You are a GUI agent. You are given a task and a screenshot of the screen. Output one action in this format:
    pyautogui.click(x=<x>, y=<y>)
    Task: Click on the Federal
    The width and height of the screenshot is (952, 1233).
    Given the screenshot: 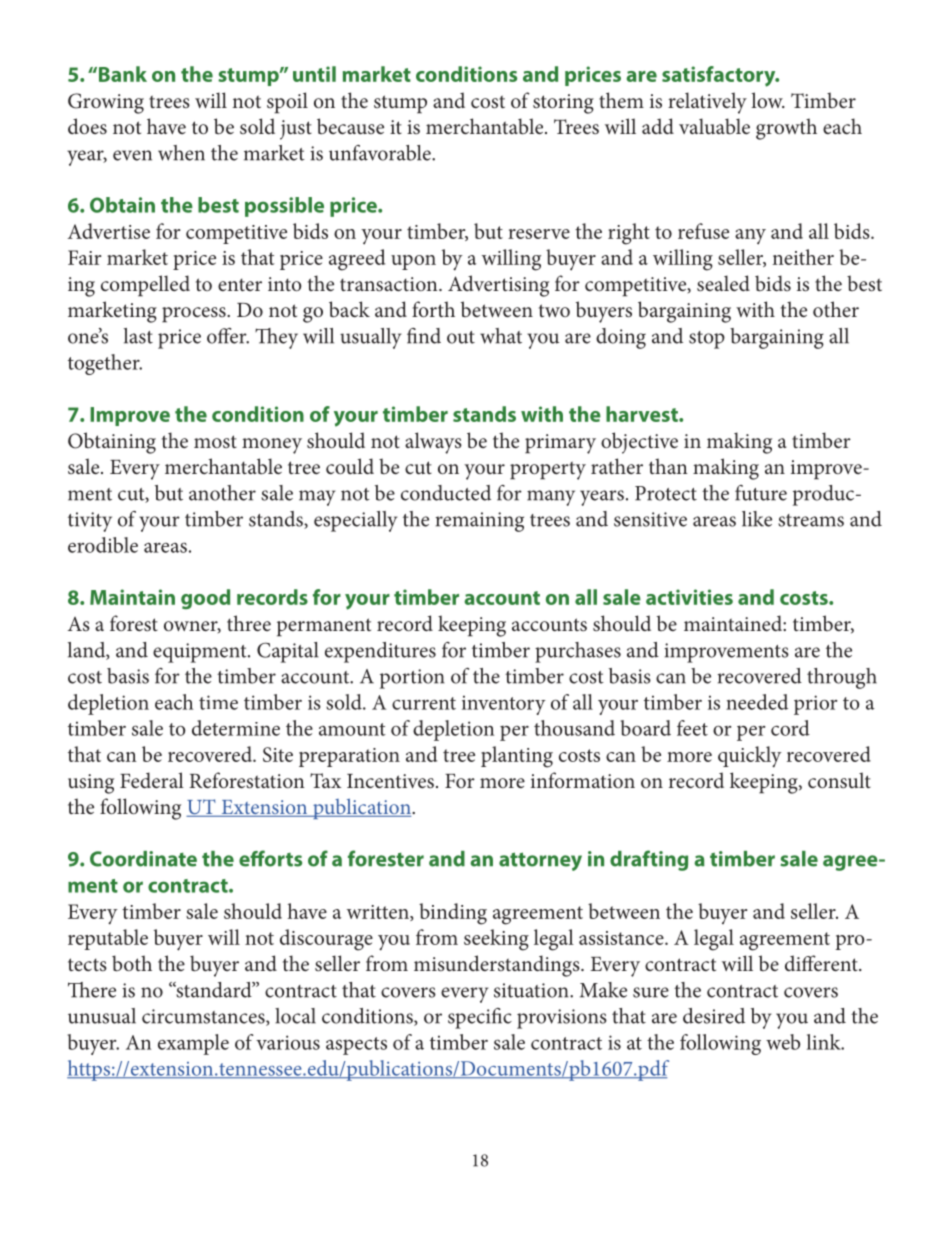 What is the action you would take?
    pyautogui.click(x=152, y=780)
